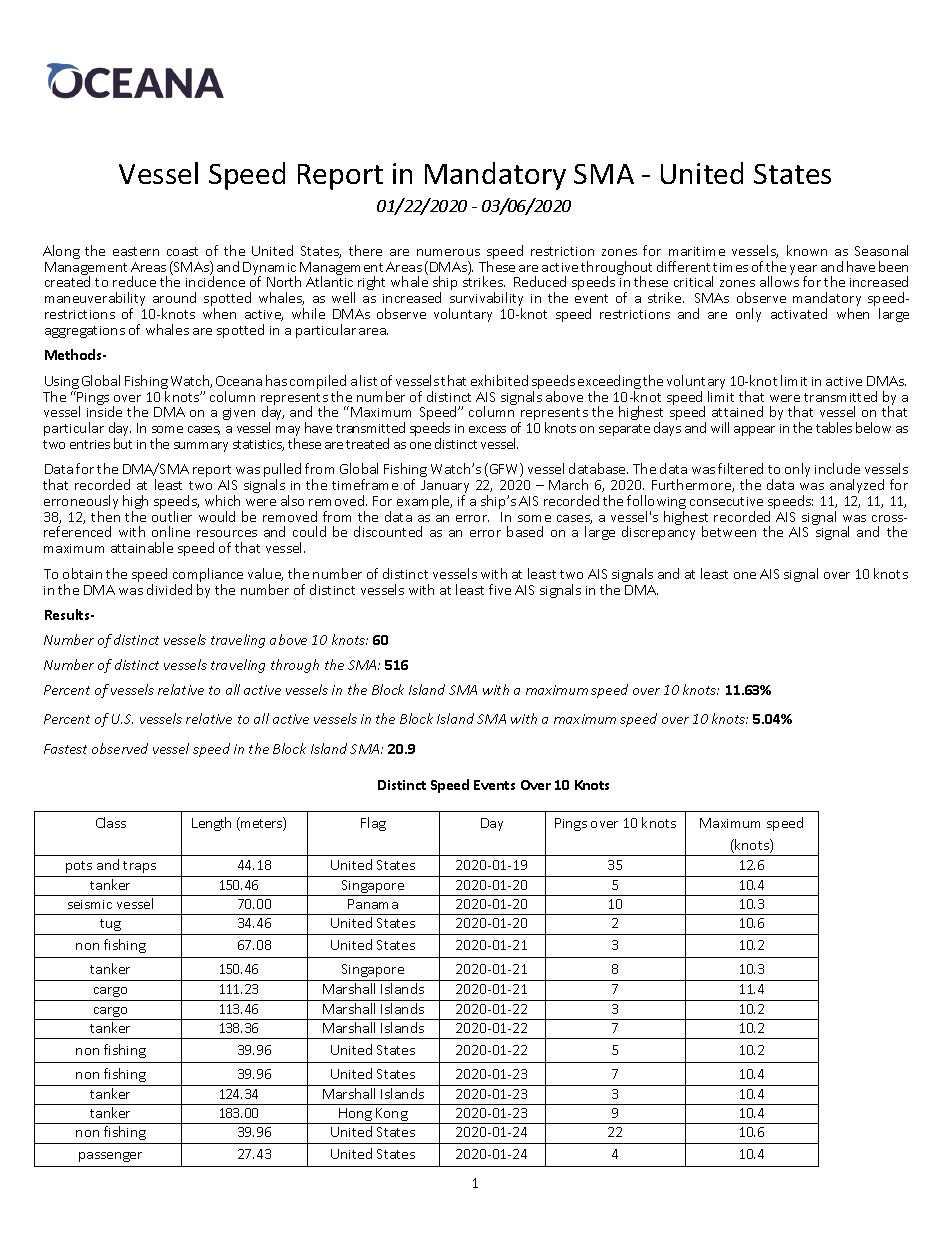 The height and width of the screenshot is (1233, 952). I want to click on passenger, so click(110, 1157).
